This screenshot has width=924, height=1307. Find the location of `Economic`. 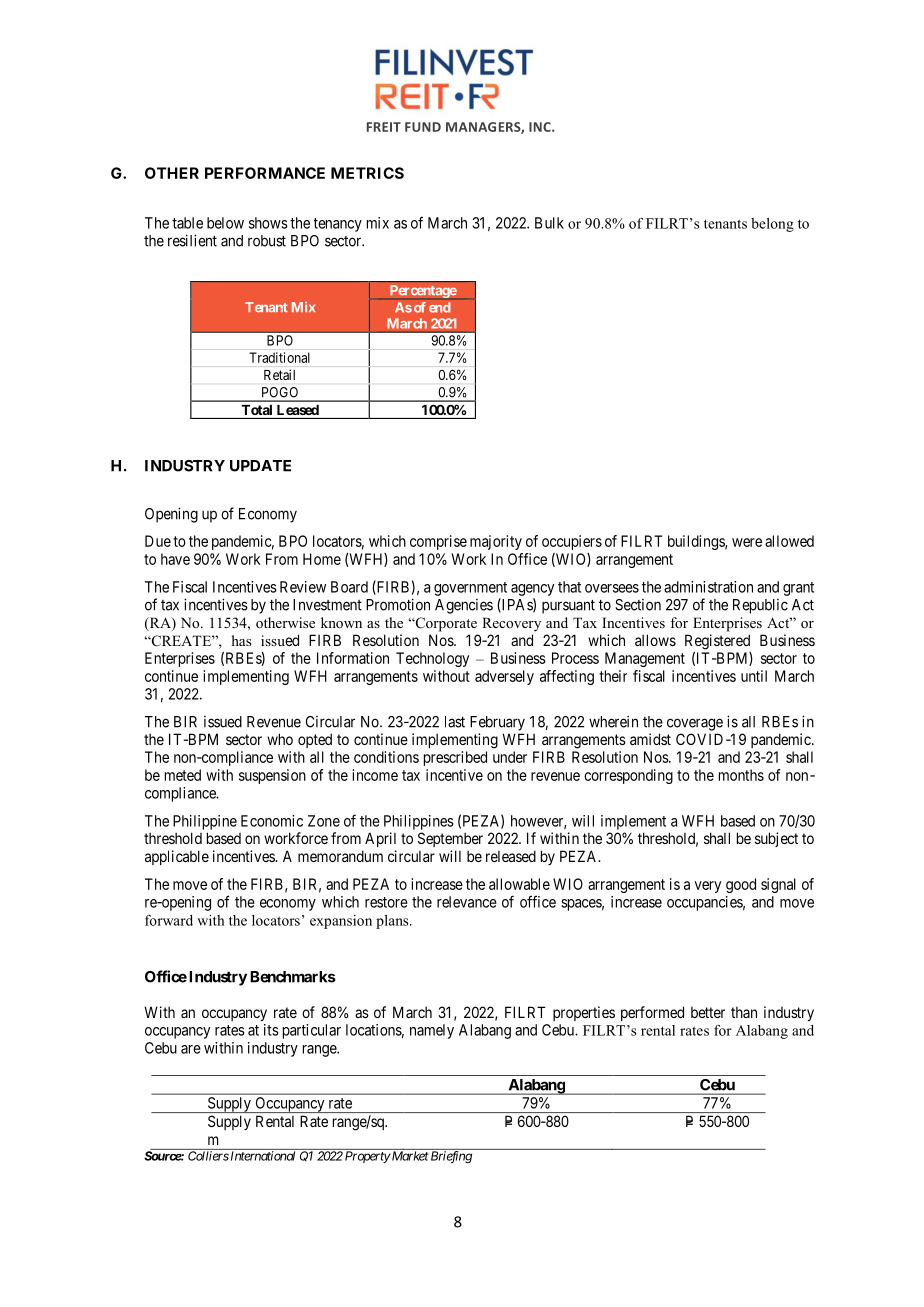

Economic is located at coordinates (272, 821).
